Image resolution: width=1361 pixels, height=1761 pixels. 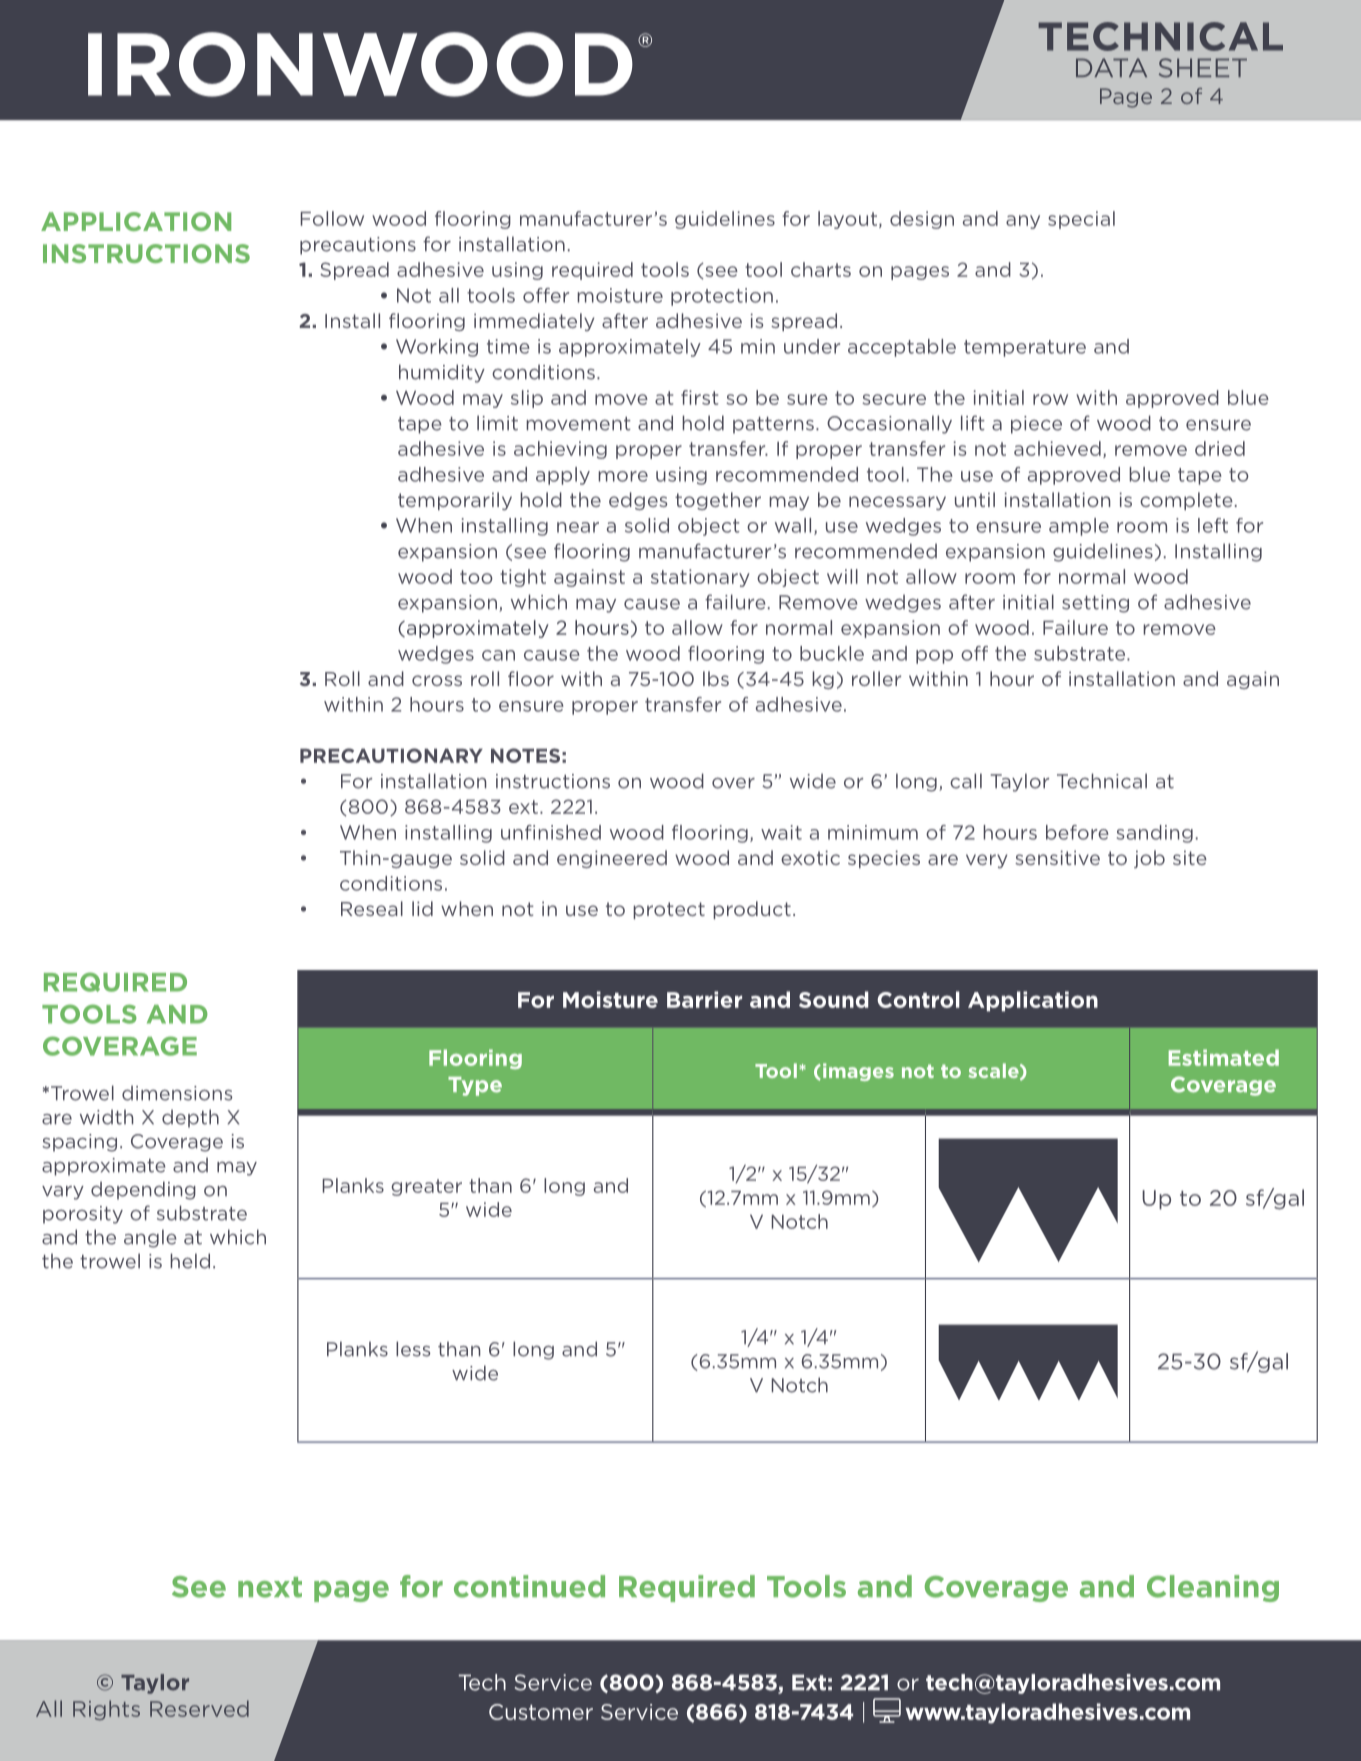 I want to click on stationary, so click(x=700, y=578).
